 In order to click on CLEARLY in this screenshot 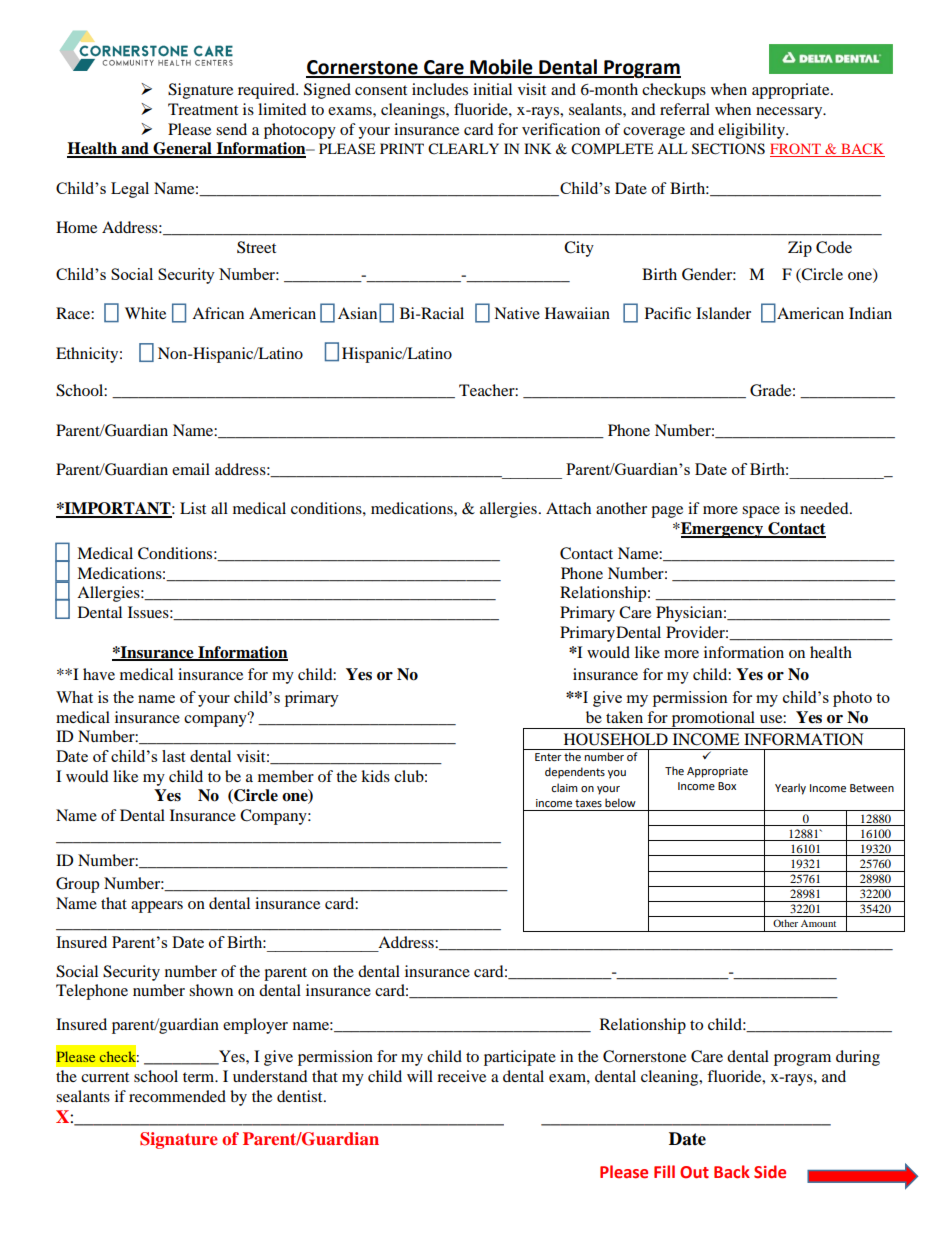, I will do `click(463, 149)`.
